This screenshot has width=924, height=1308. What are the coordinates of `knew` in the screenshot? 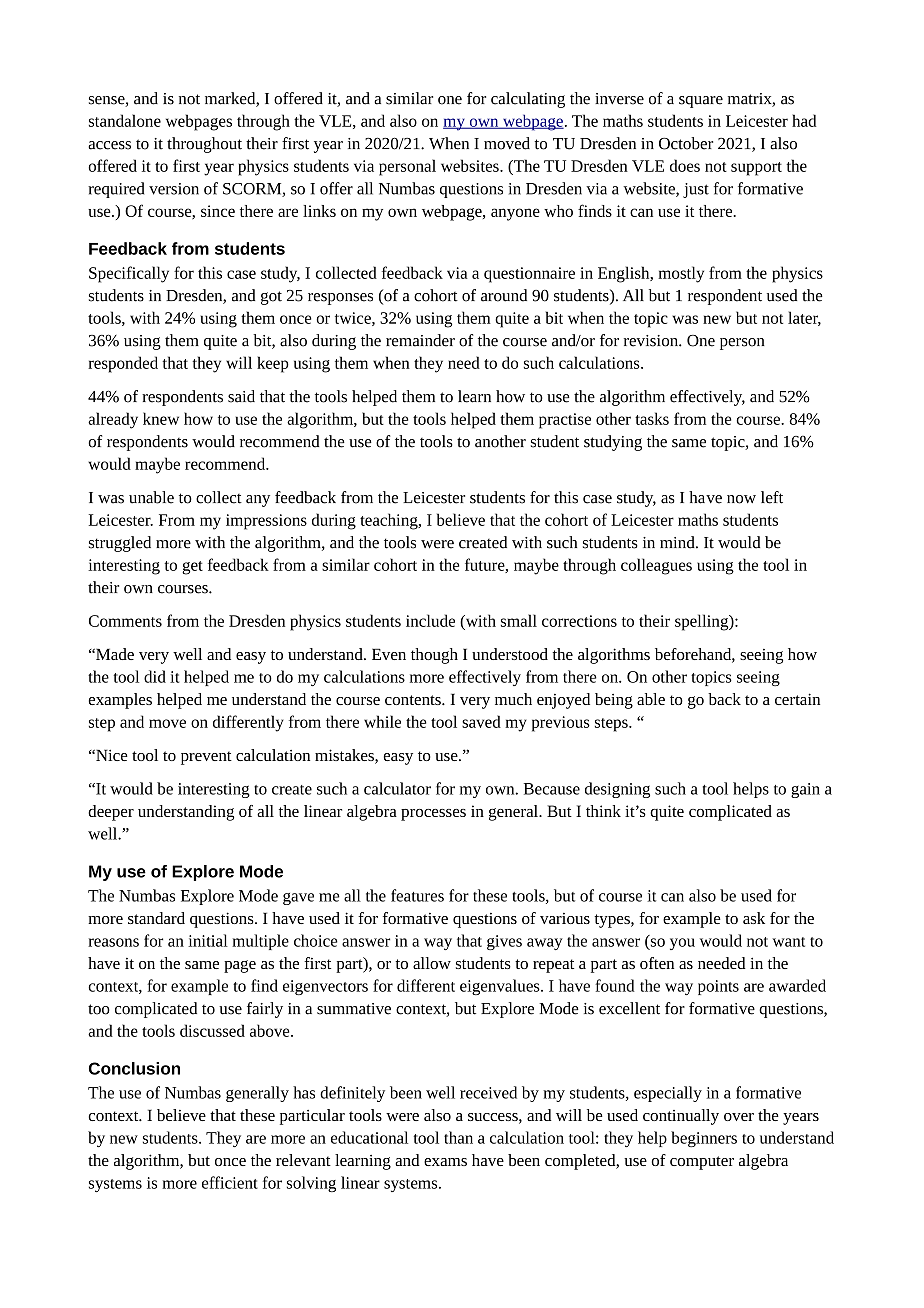 It's located at (161, 418).
